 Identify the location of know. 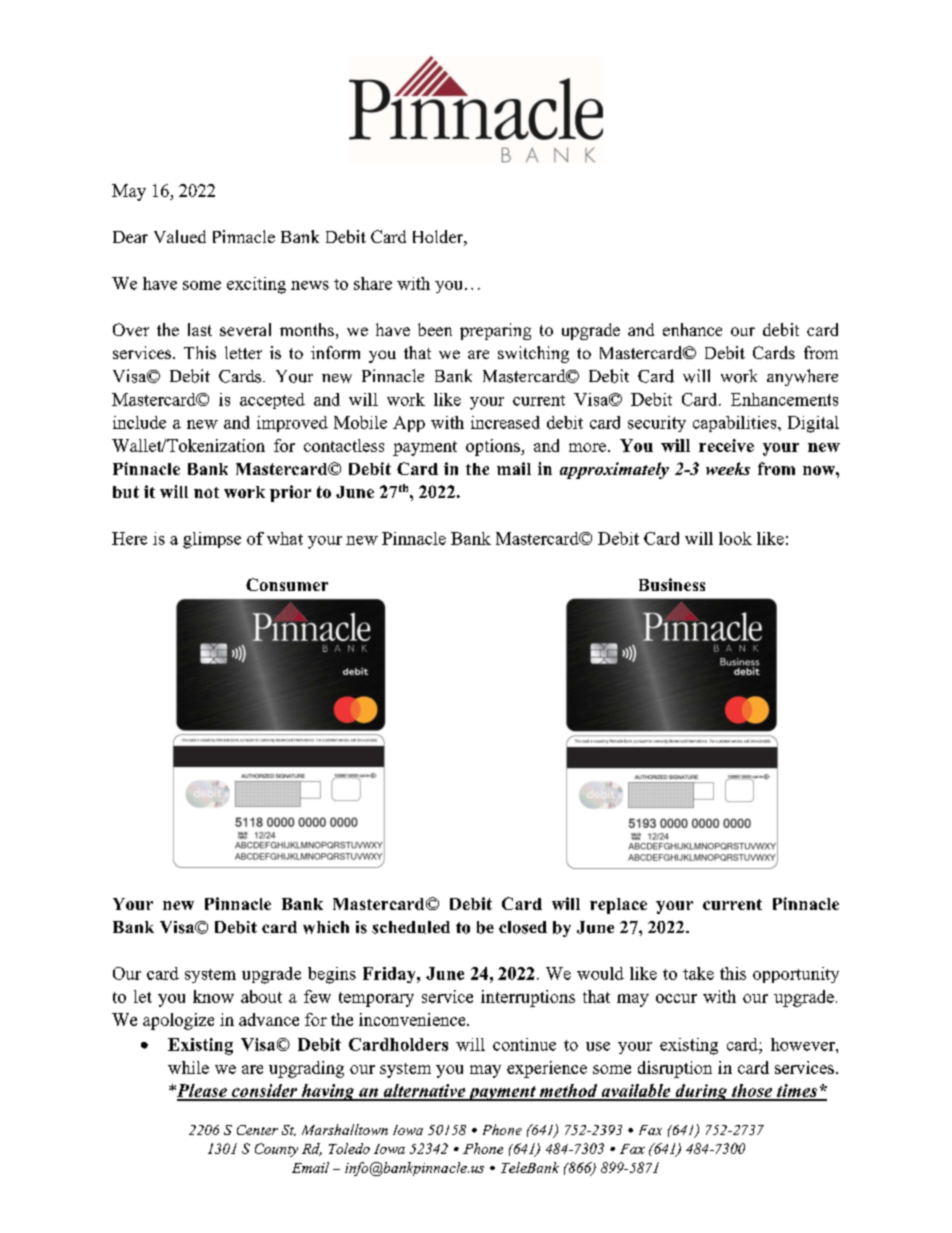
(213, 996).
